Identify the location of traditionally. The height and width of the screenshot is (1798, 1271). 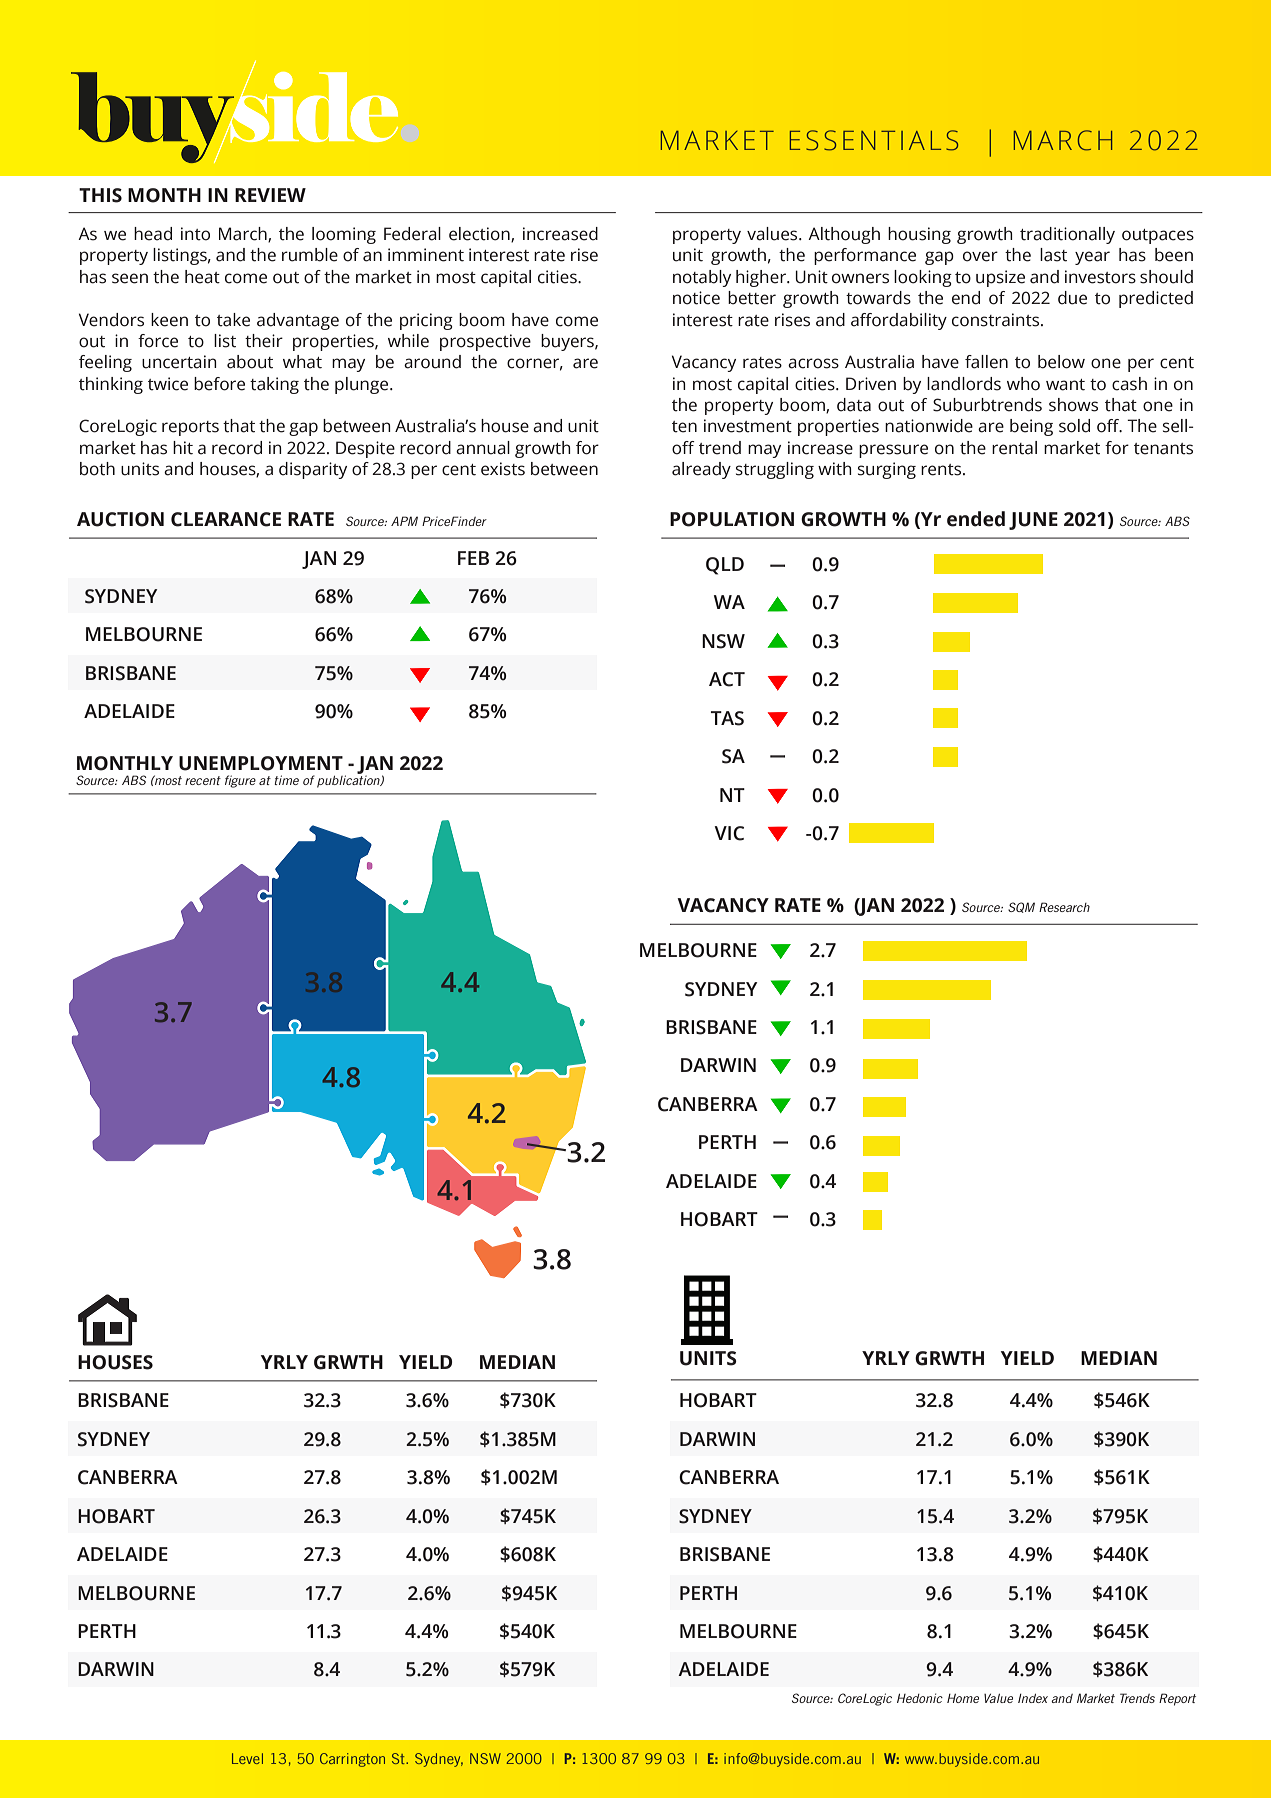
(1067, 235).
